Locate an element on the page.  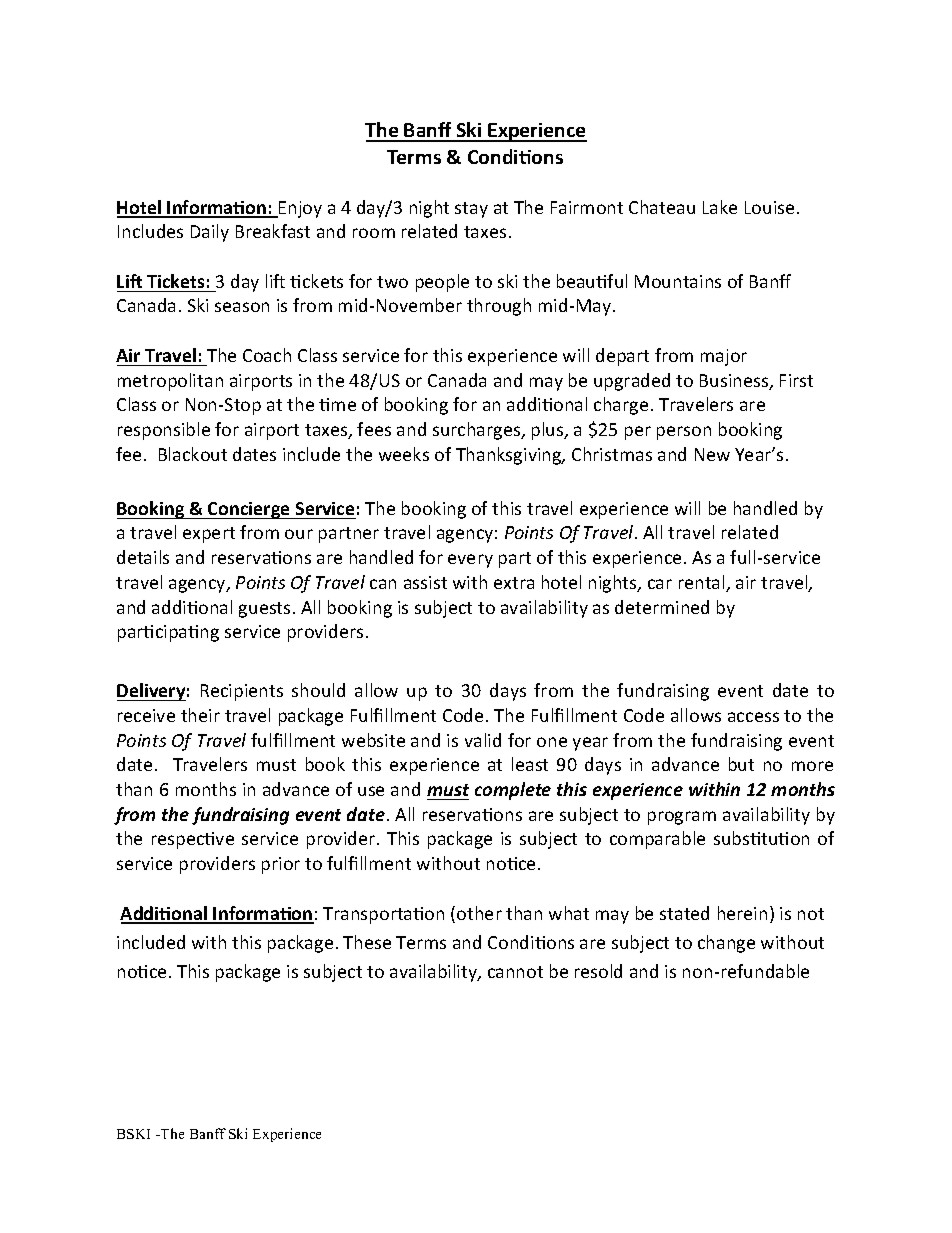
Lake is located at coordinates (720, 207).
